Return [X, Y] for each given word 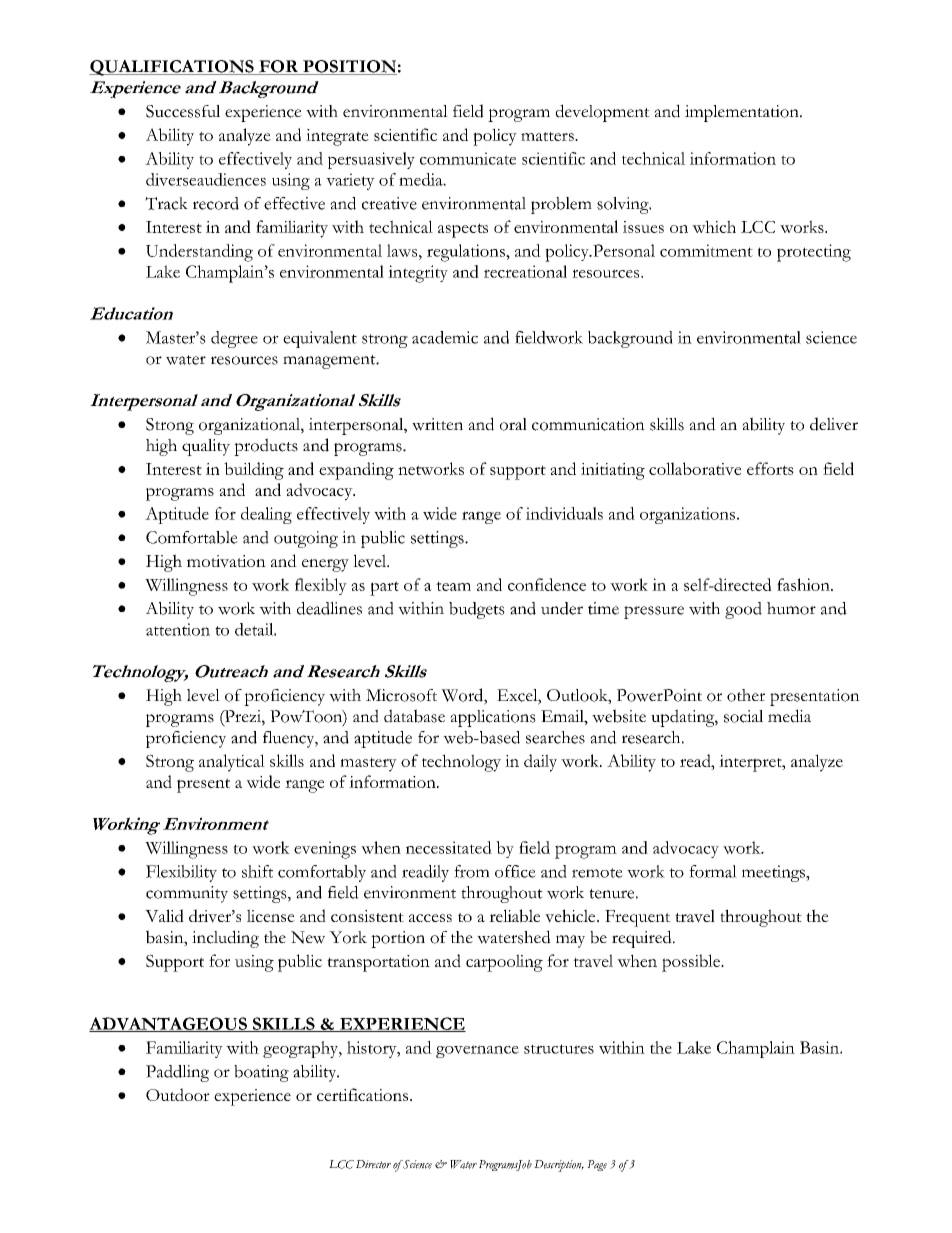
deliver [834, 424]
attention [178, 629]
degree [234, 339]
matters [548, 136]
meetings [774, 873]
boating [261, 1073]
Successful [183, 111]
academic [445, 337]
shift [257, 871]
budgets [477, 610]
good [743, 610]
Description [559, 1166]
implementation [743, 113]
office [515, 871]
